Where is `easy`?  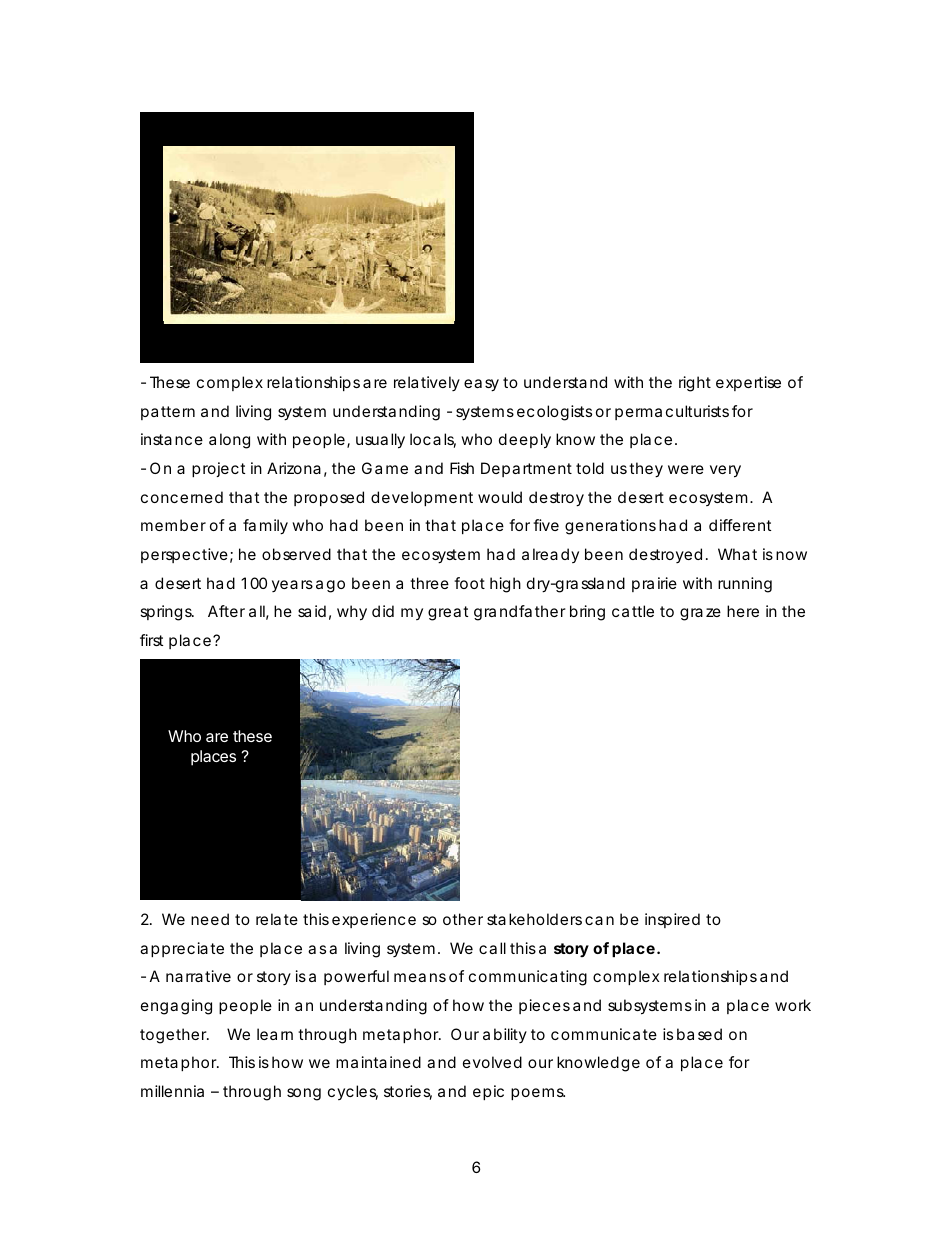 easy is located at coordinates (481, 385).
